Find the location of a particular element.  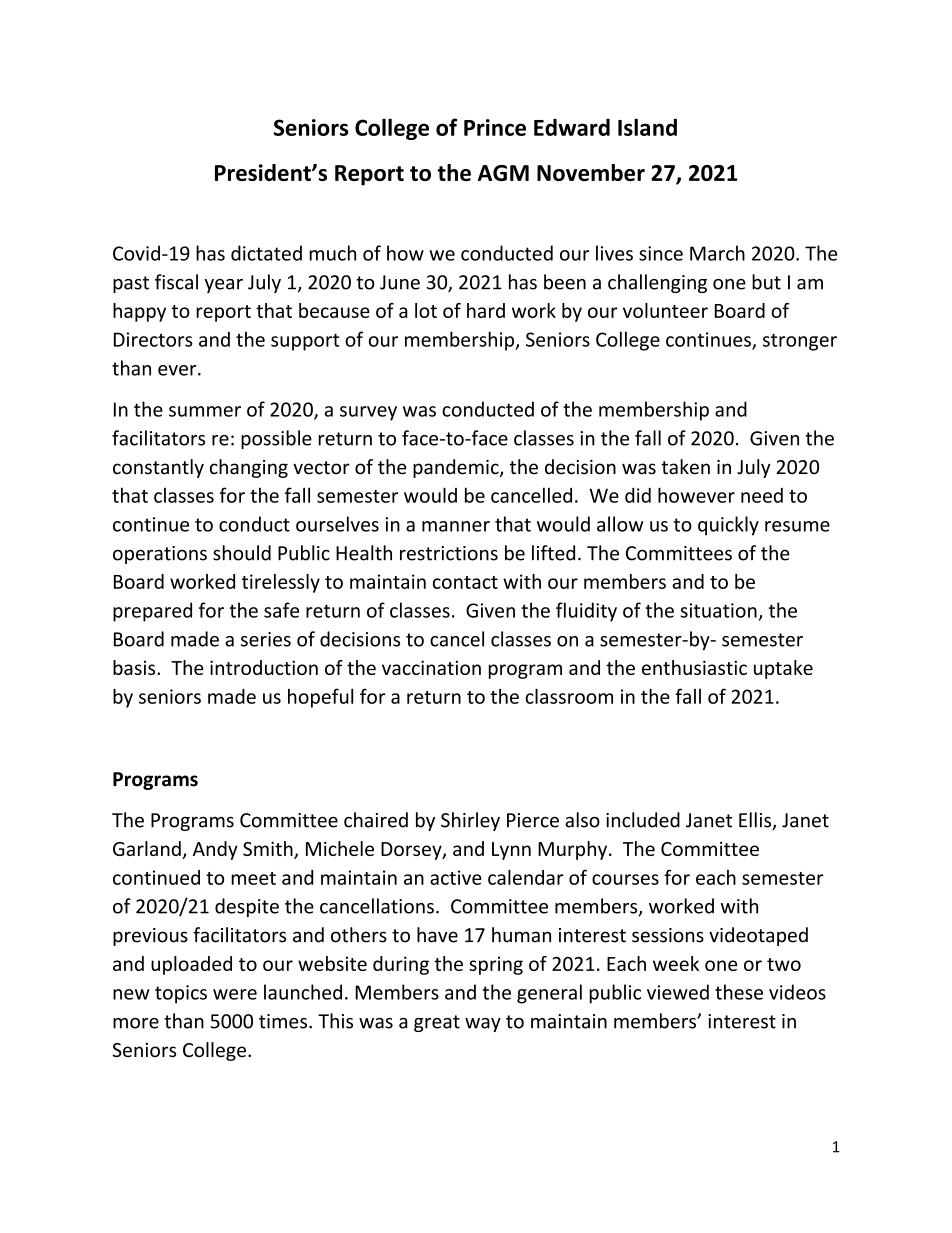

dictated is located at coordinates (266, 253).
